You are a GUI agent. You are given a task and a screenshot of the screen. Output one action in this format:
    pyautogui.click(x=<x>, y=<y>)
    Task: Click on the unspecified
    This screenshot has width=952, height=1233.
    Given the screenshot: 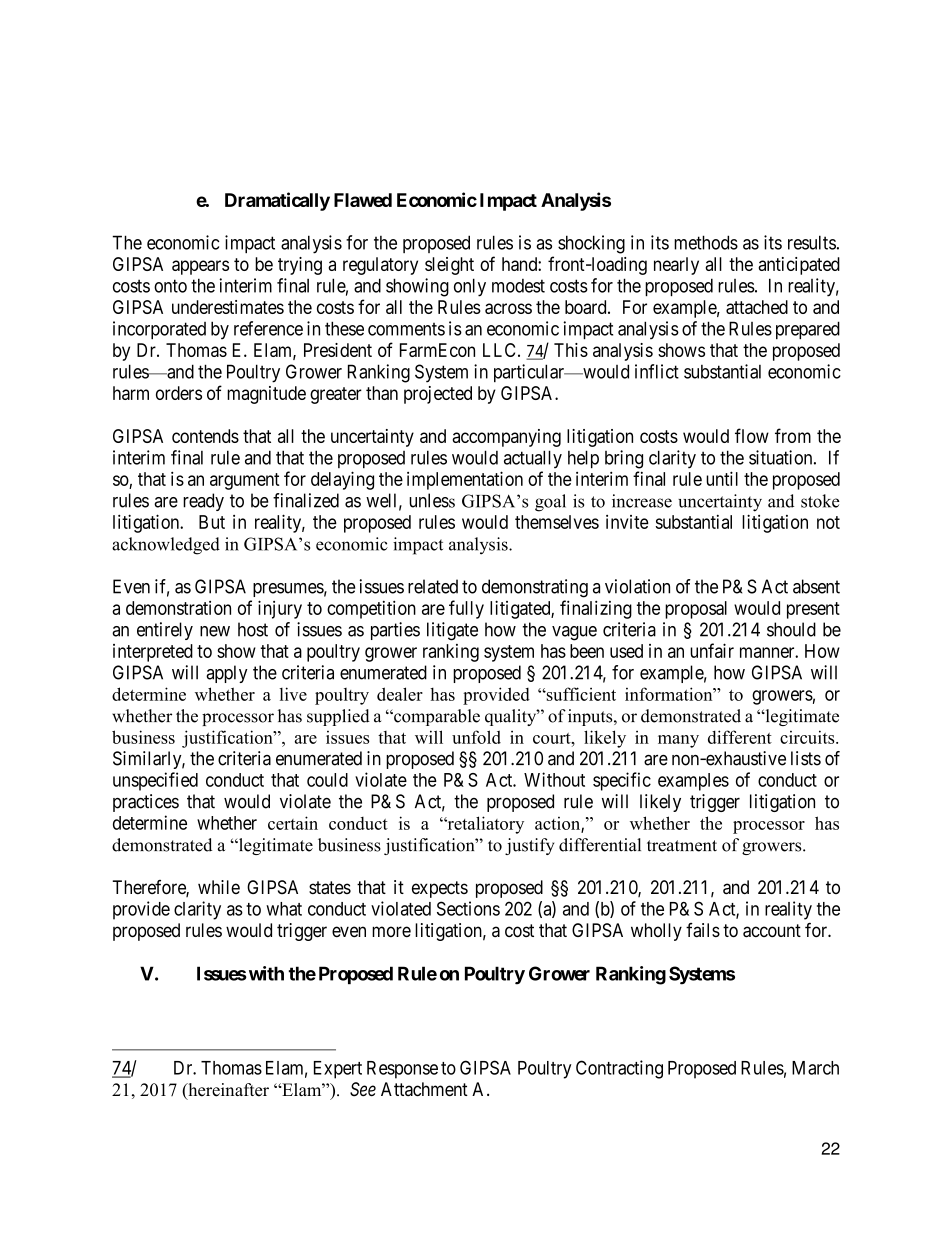 What is the action you would take?
    pyautogui.click(x=155, y=781)
